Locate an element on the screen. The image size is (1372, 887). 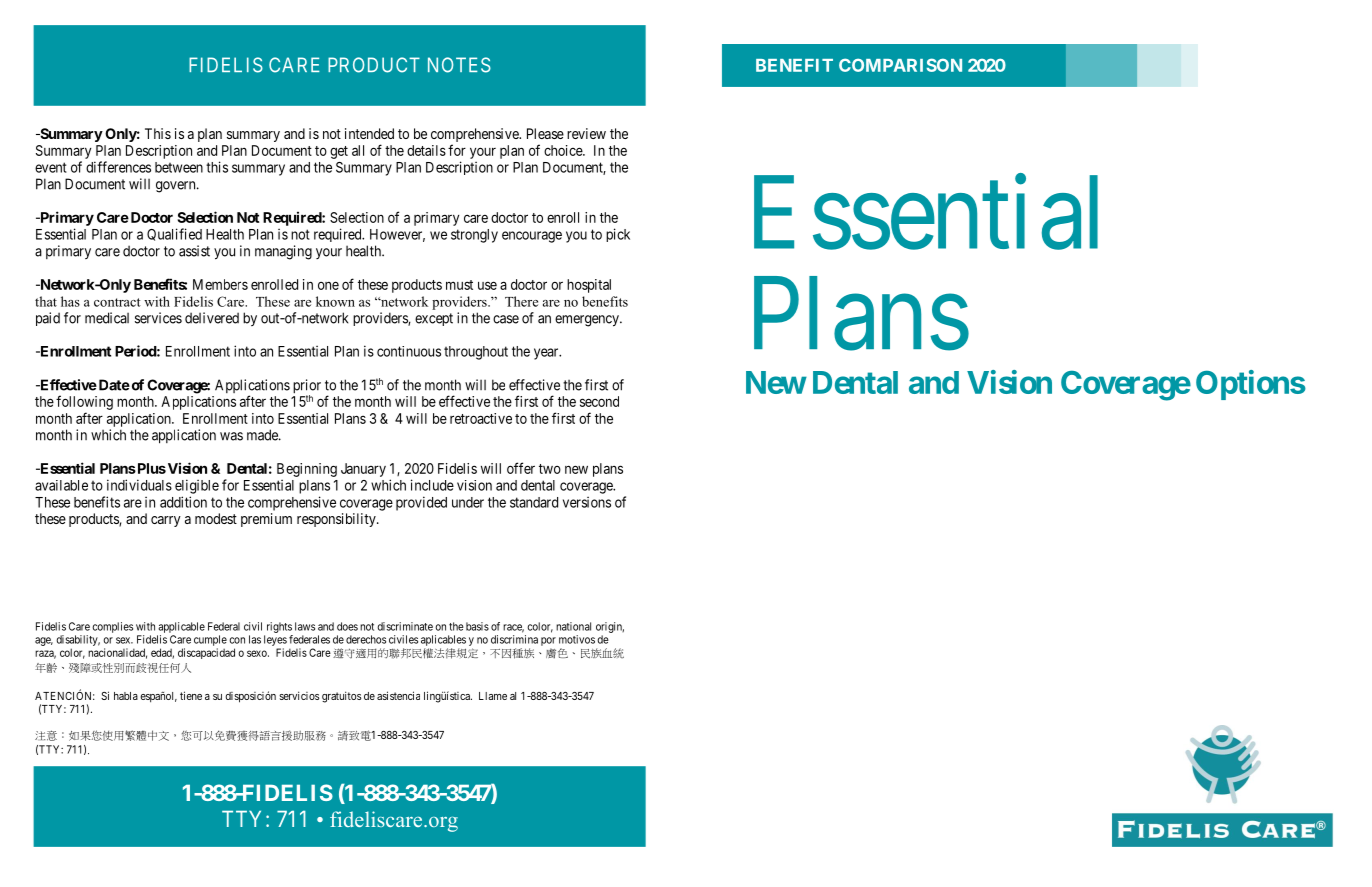
habla is located at coordinates (126, 696).
